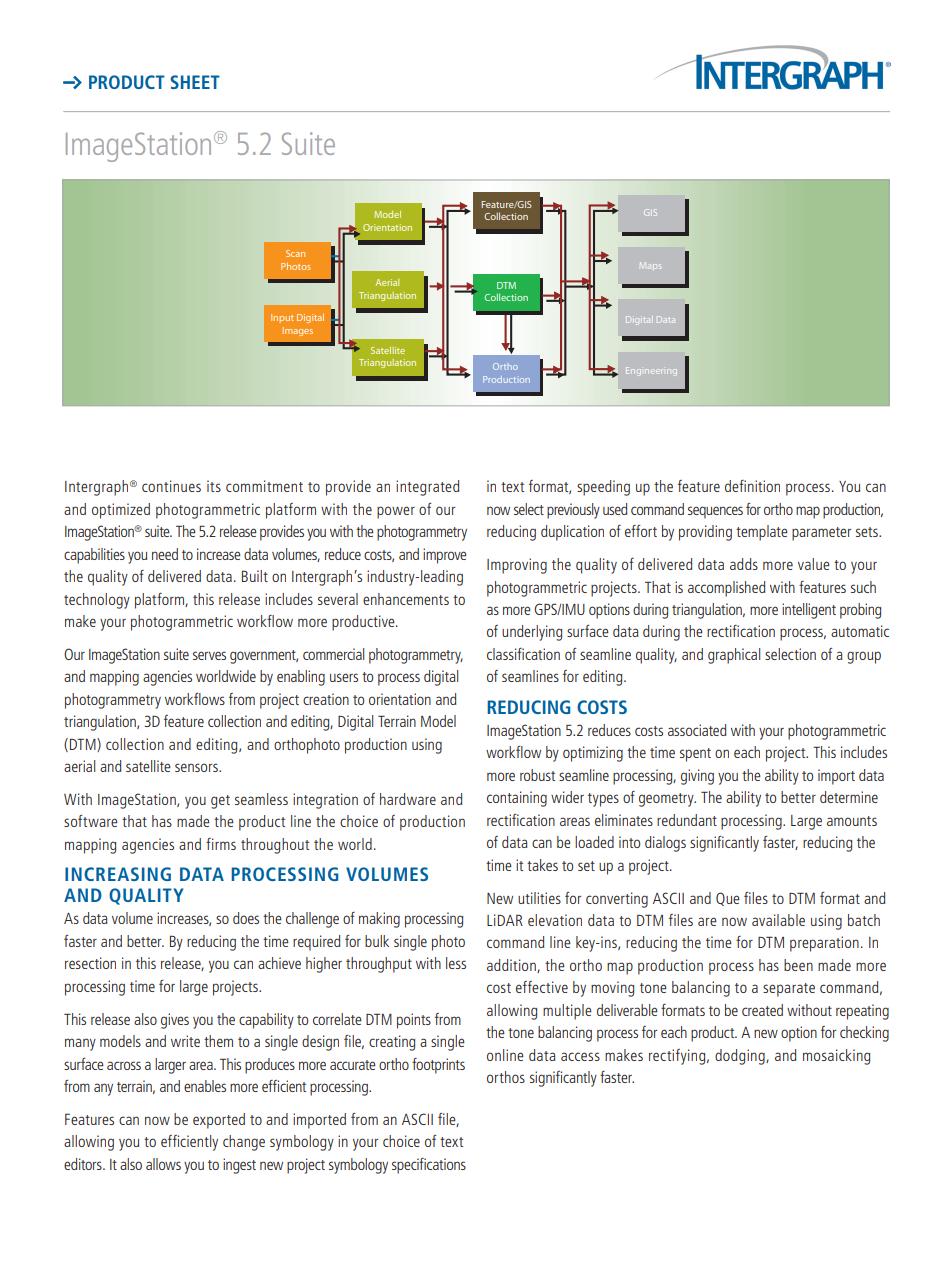  Describe the element at coordinates (532, 633) in the screenshot. I see `underlying` at that location.
